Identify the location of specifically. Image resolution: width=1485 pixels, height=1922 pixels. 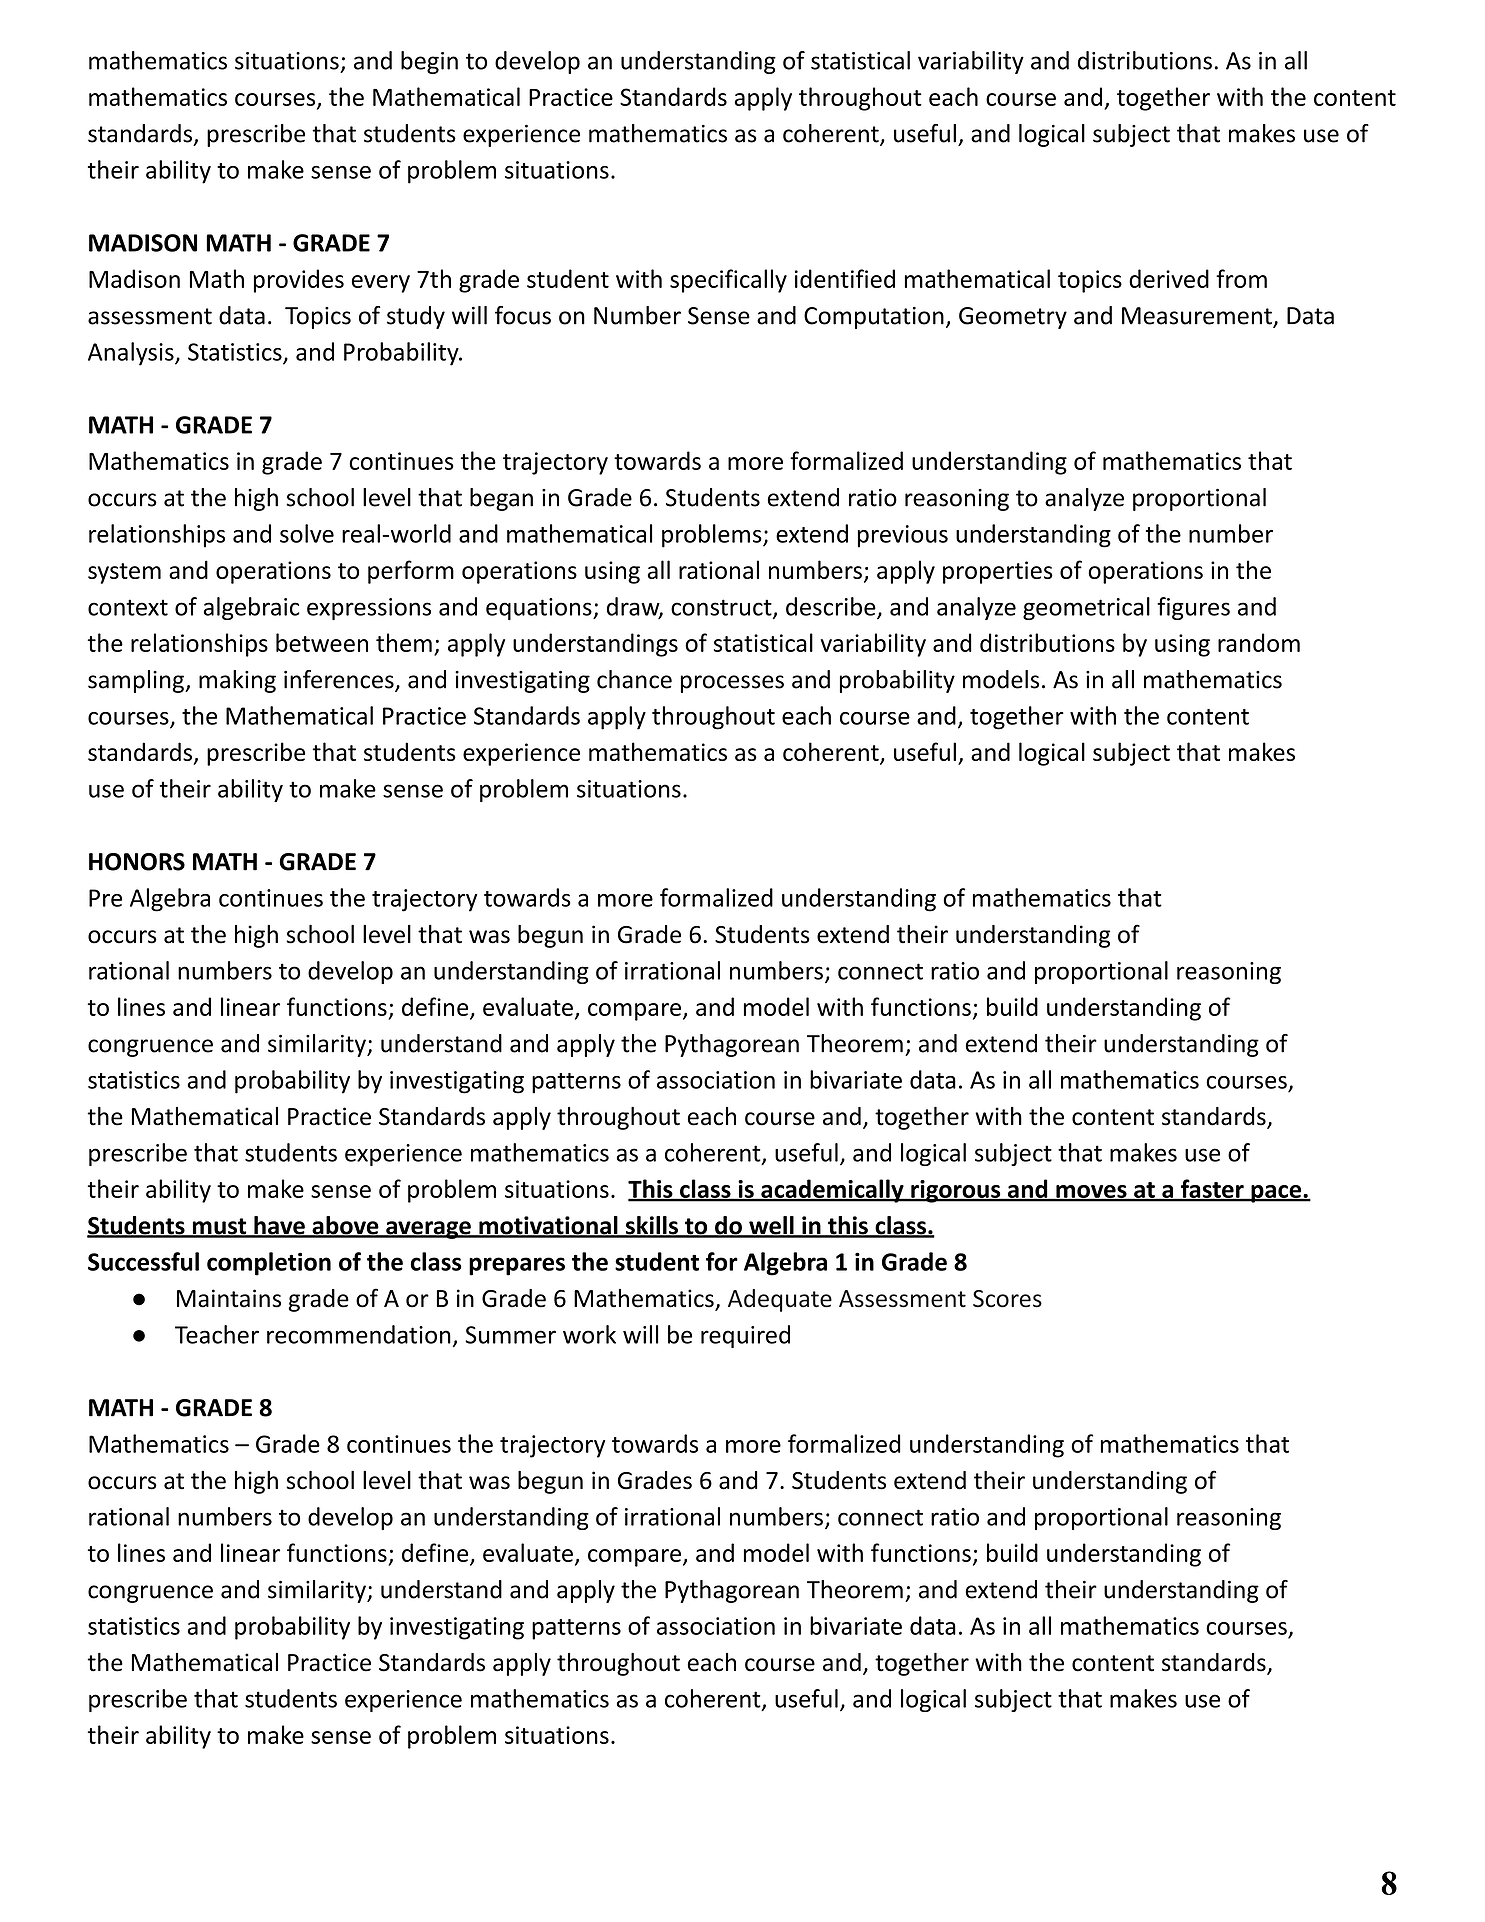
(728, 281).
